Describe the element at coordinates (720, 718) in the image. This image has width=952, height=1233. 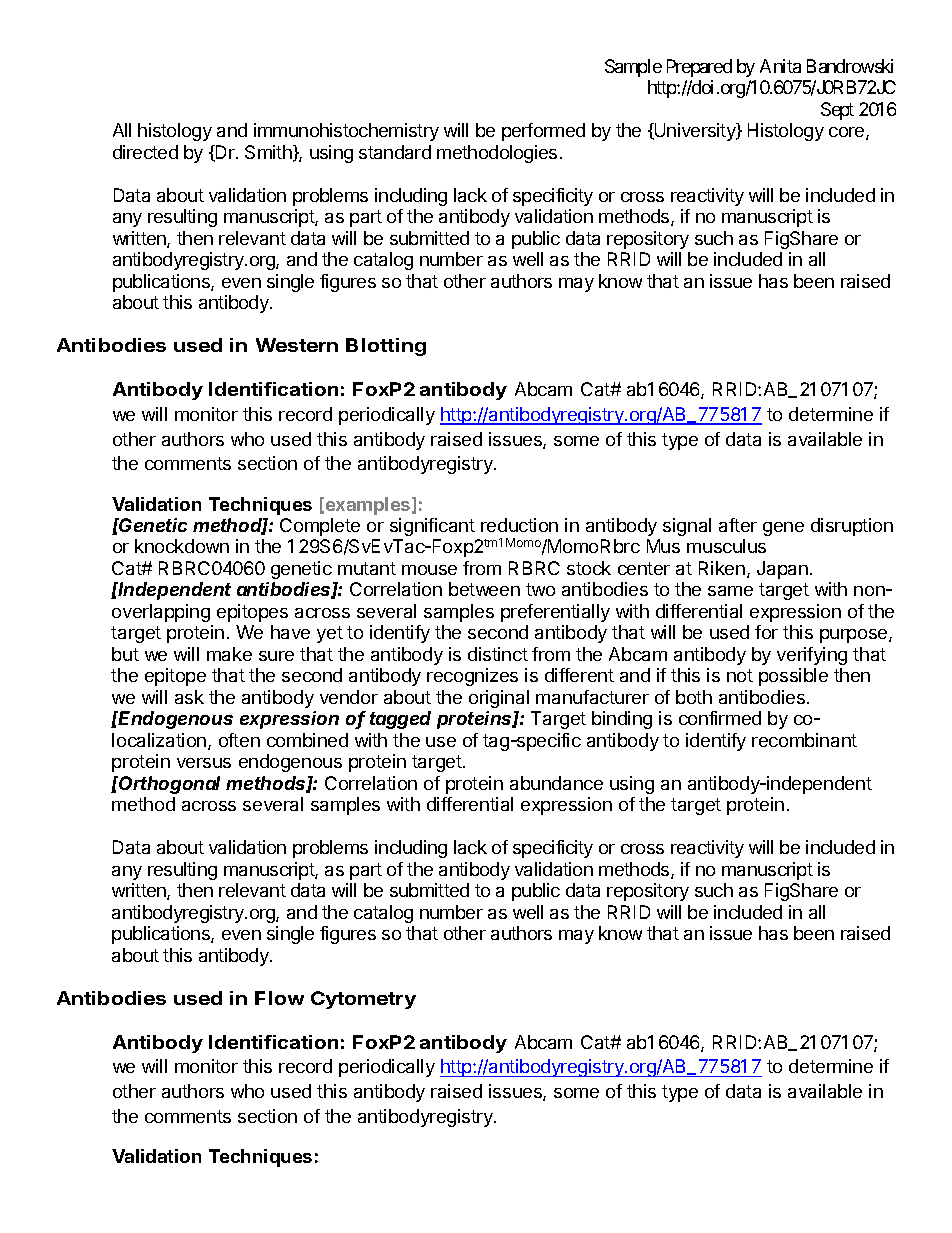
I see `confirmed` at that location.
